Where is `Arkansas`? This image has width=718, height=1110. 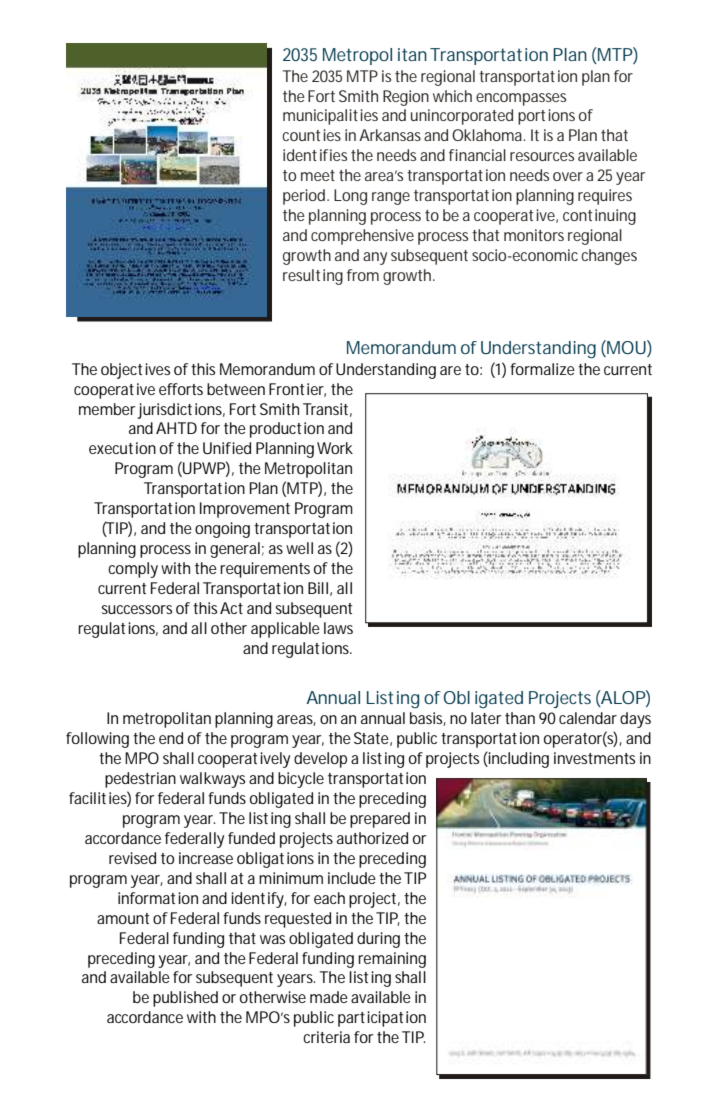 Arkansas is located at coordinates (390, 135).
